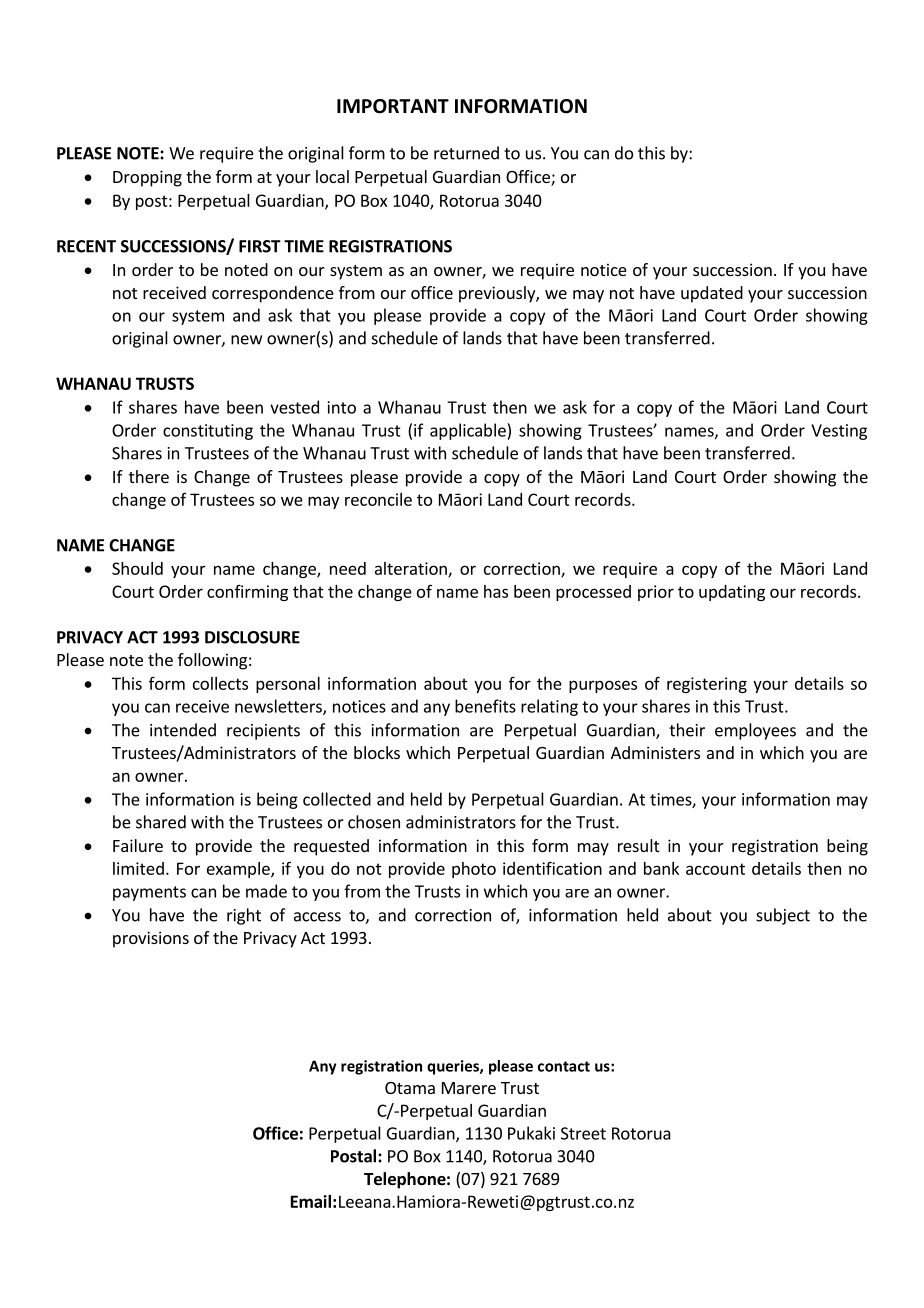 This screenshot has height=1308, width=924. I want to click on Dropping, so click(147, 178).
